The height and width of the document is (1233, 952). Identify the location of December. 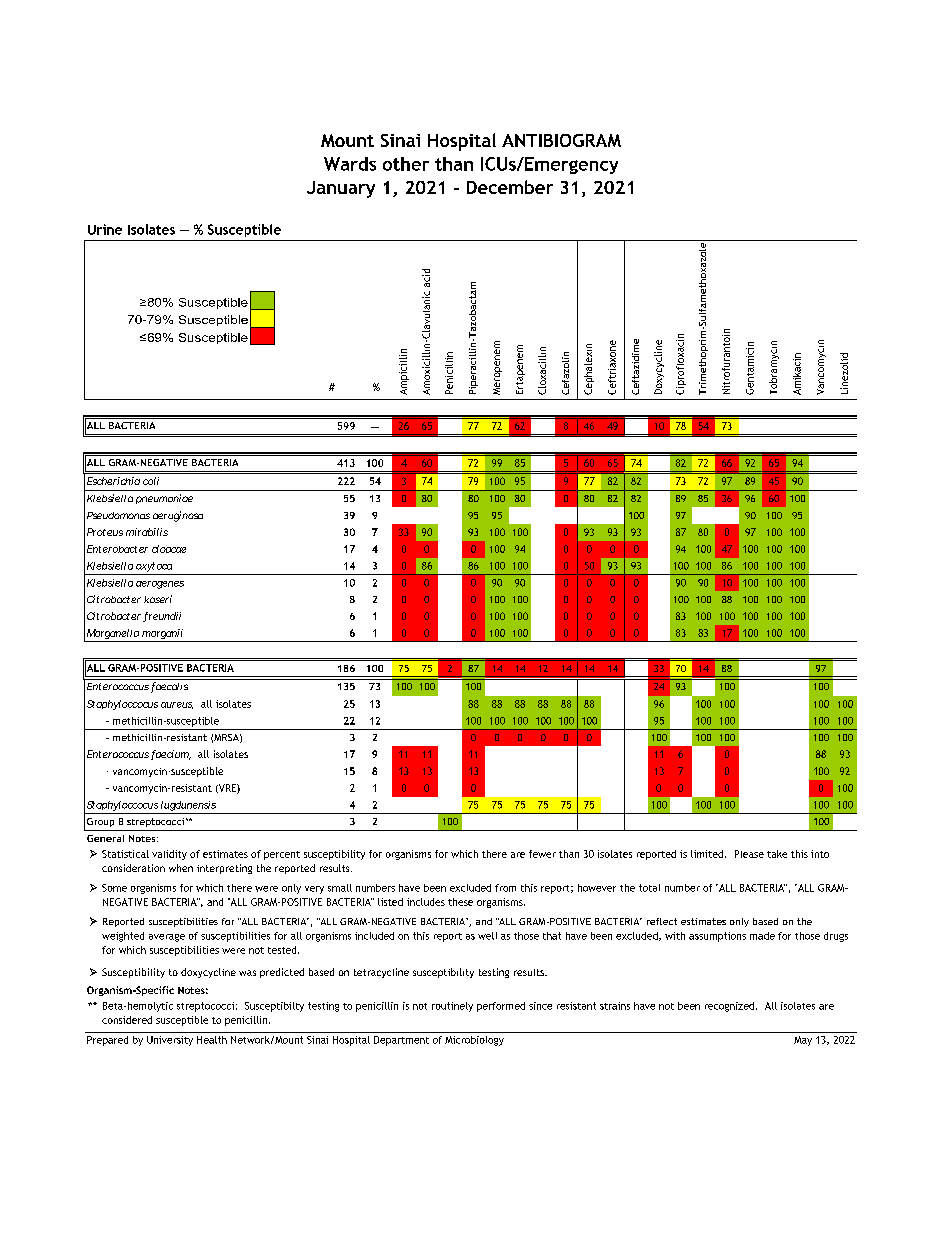
(510, 187).
